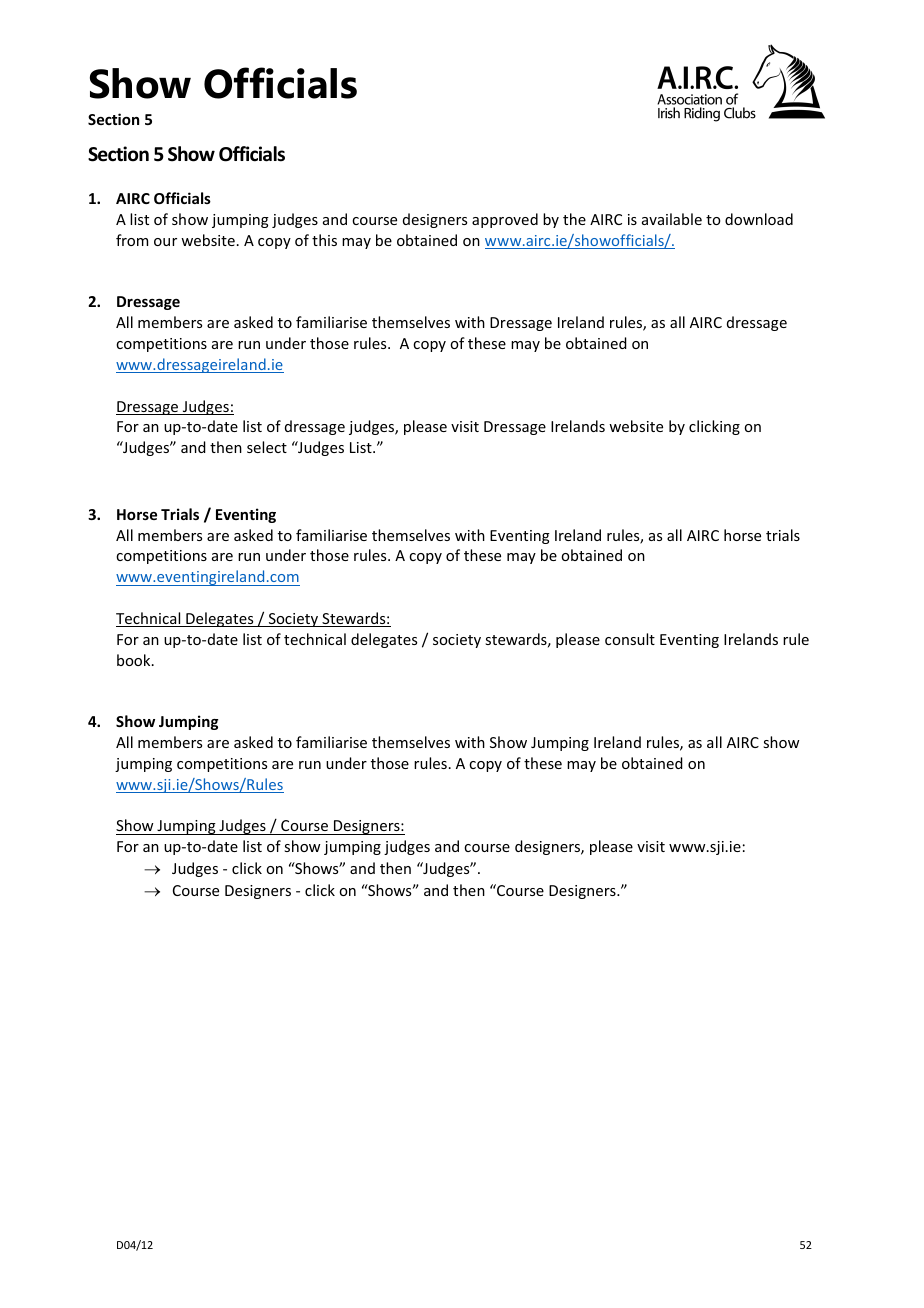 The height and width of the screenshot is (1308, 924). Describe the element at coordinates (324, 240) in the screenshot. I see `this` at that location.
